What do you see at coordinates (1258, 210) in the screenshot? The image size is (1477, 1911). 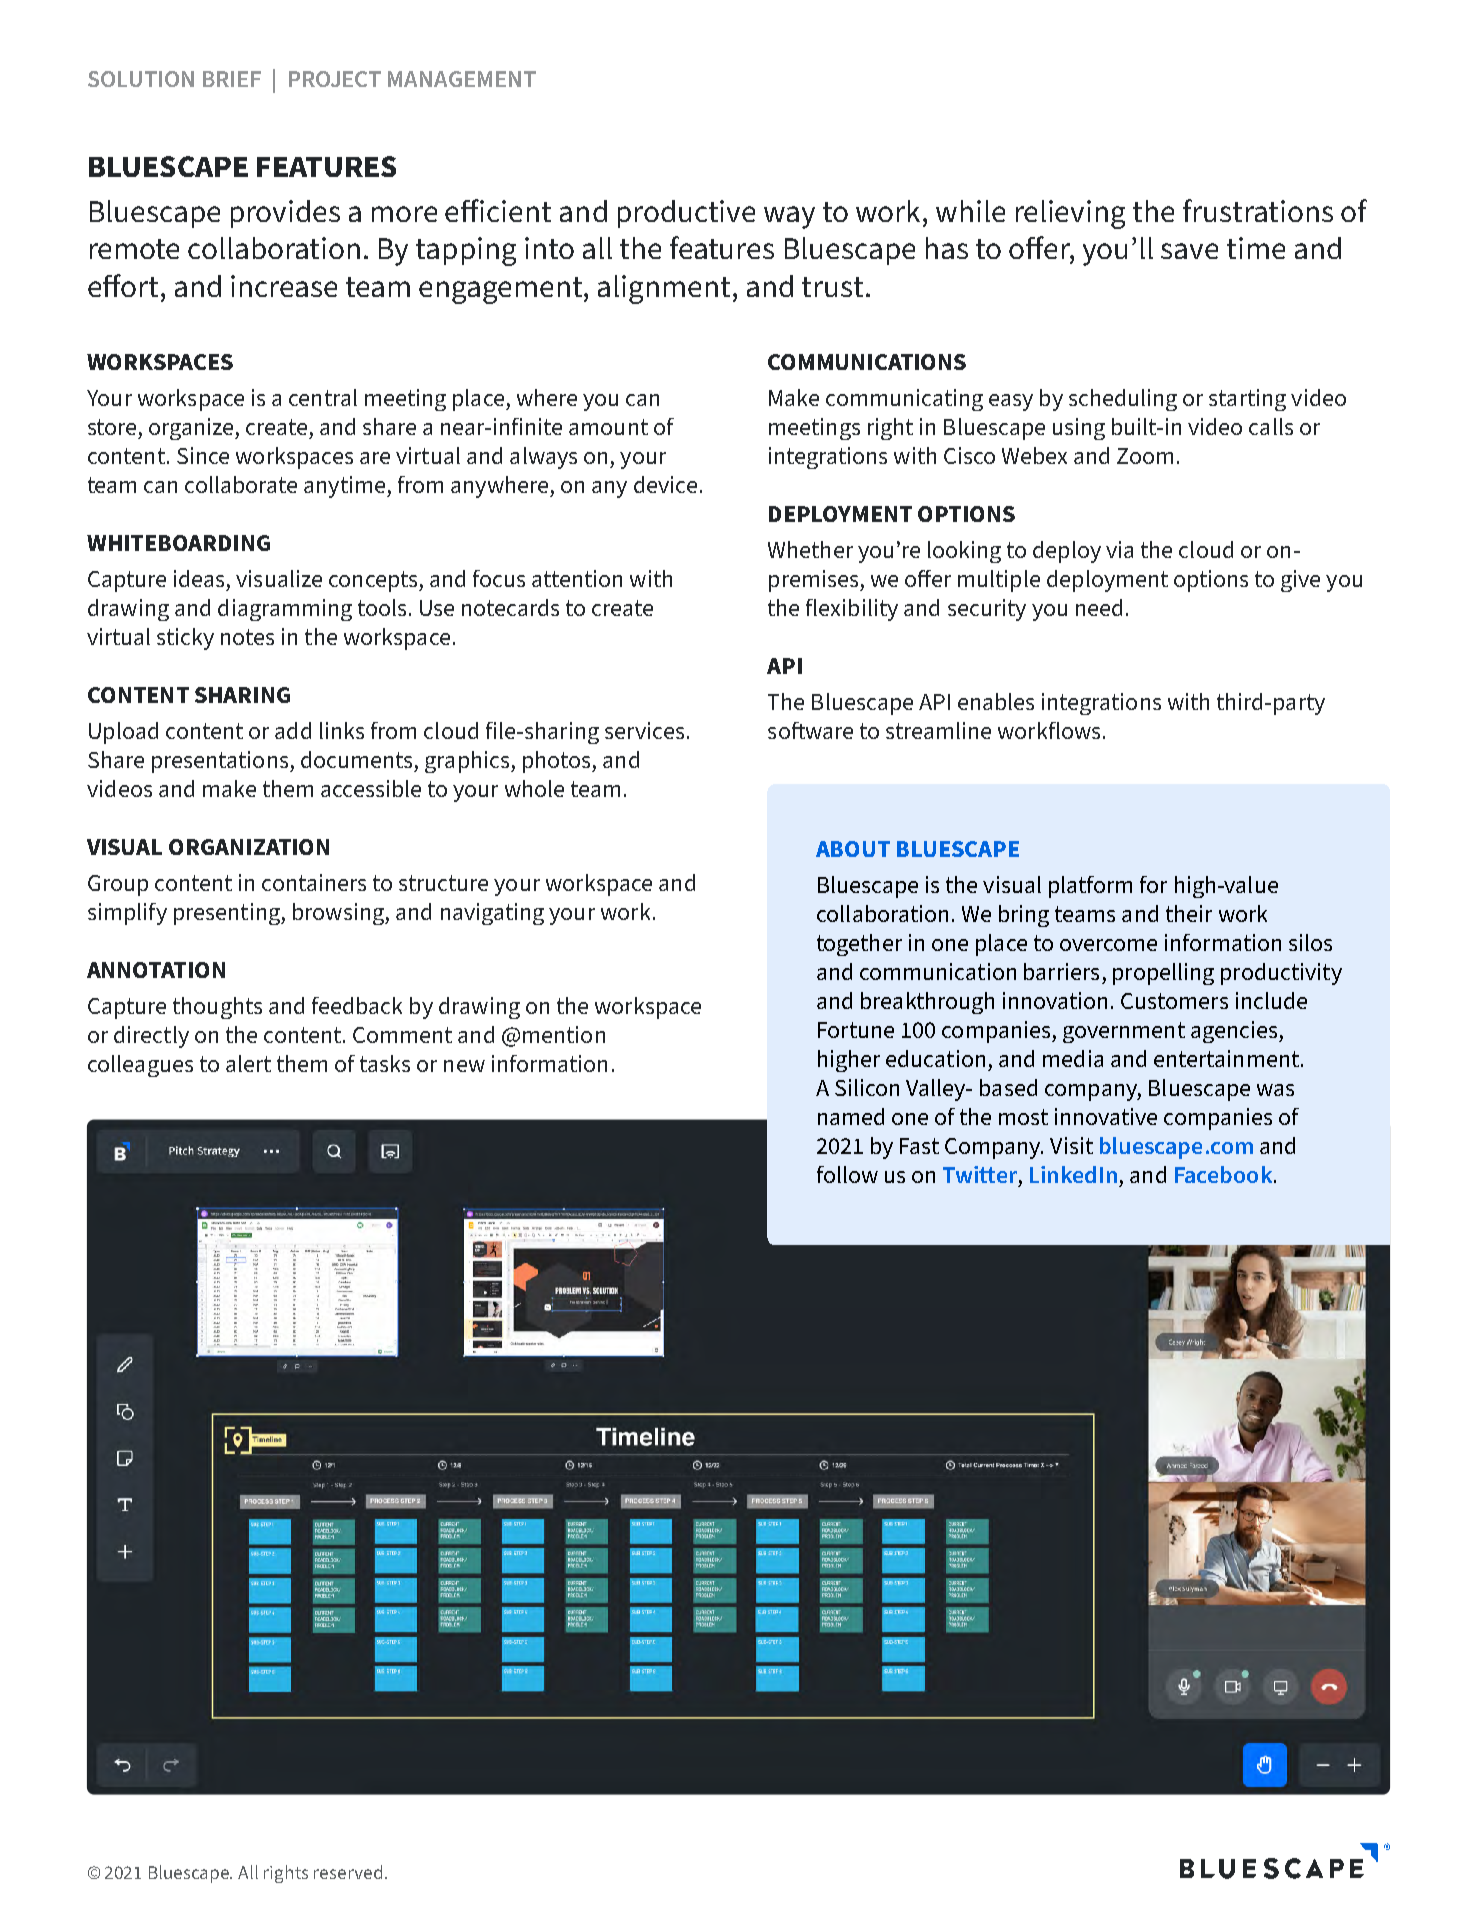 I see `frustrations` at bounding box center [1258, 210].
